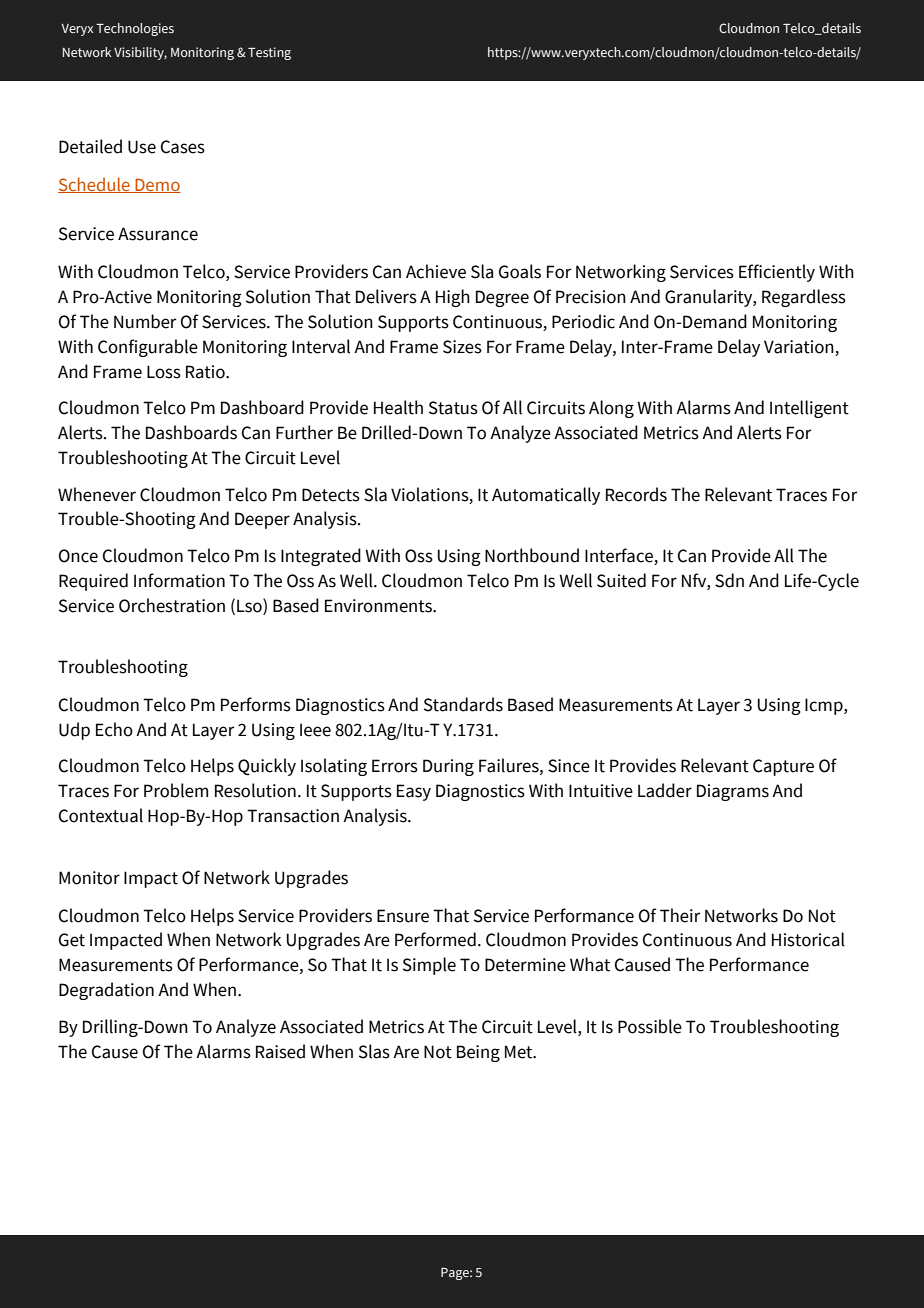 The image size is (924, 1308). Describe the element at coordinates (106, 991) in the image. I see `Degradation` at that location.
